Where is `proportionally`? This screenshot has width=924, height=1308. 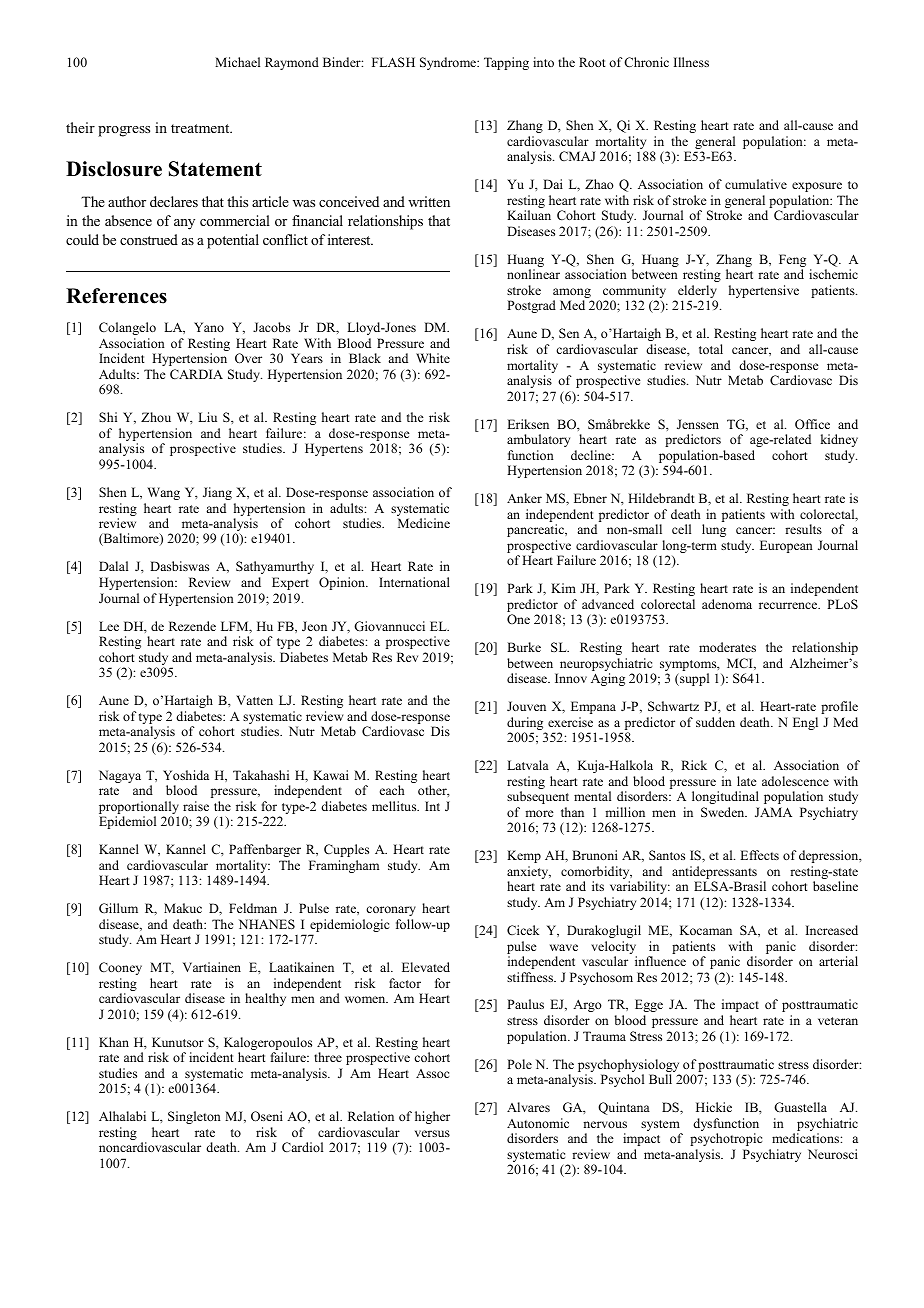 proportionally is located at coordinates (139, 809).
